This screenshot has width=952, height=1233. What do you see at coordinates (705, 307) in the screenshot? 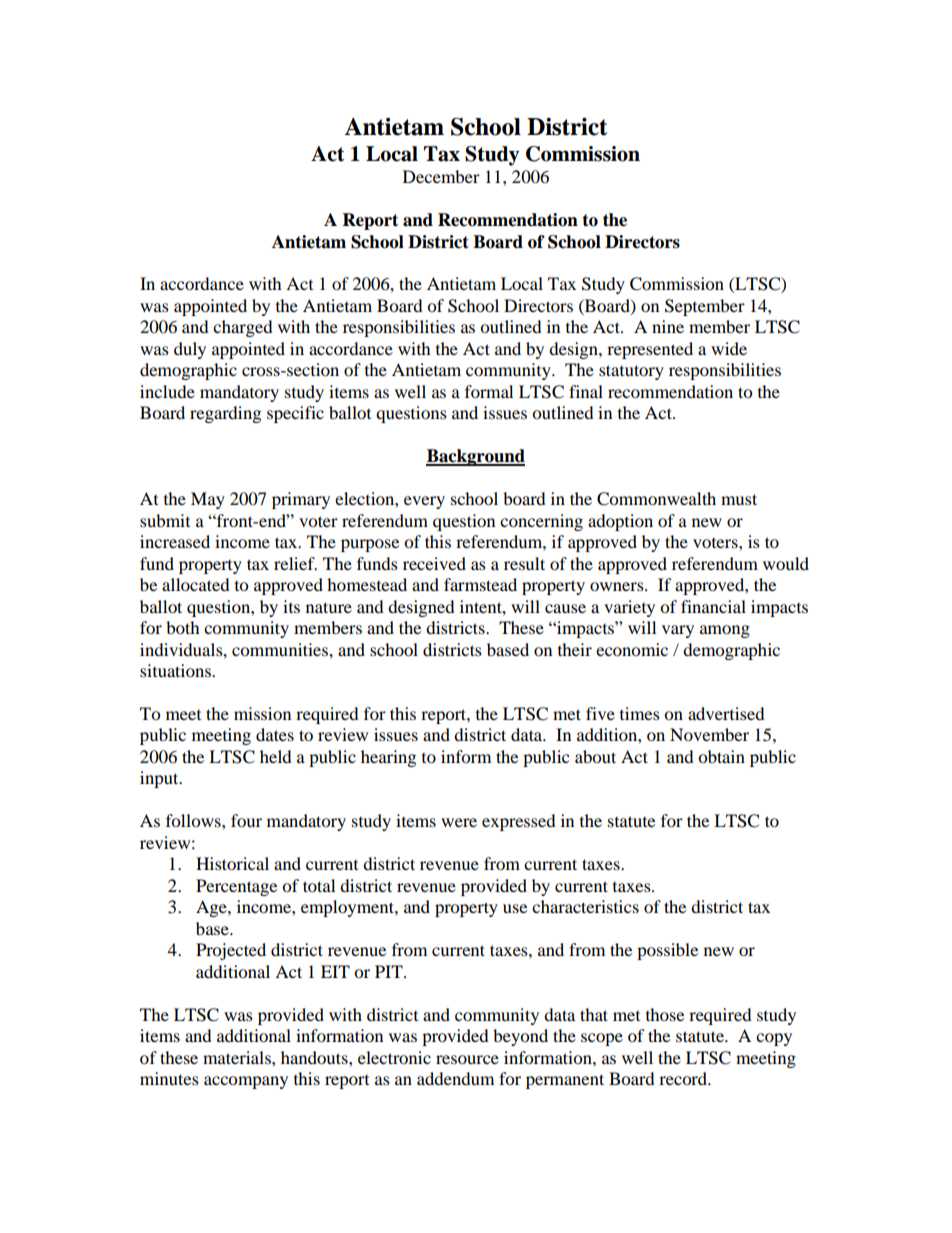
I see `September` at bounding box center [705, 307].
